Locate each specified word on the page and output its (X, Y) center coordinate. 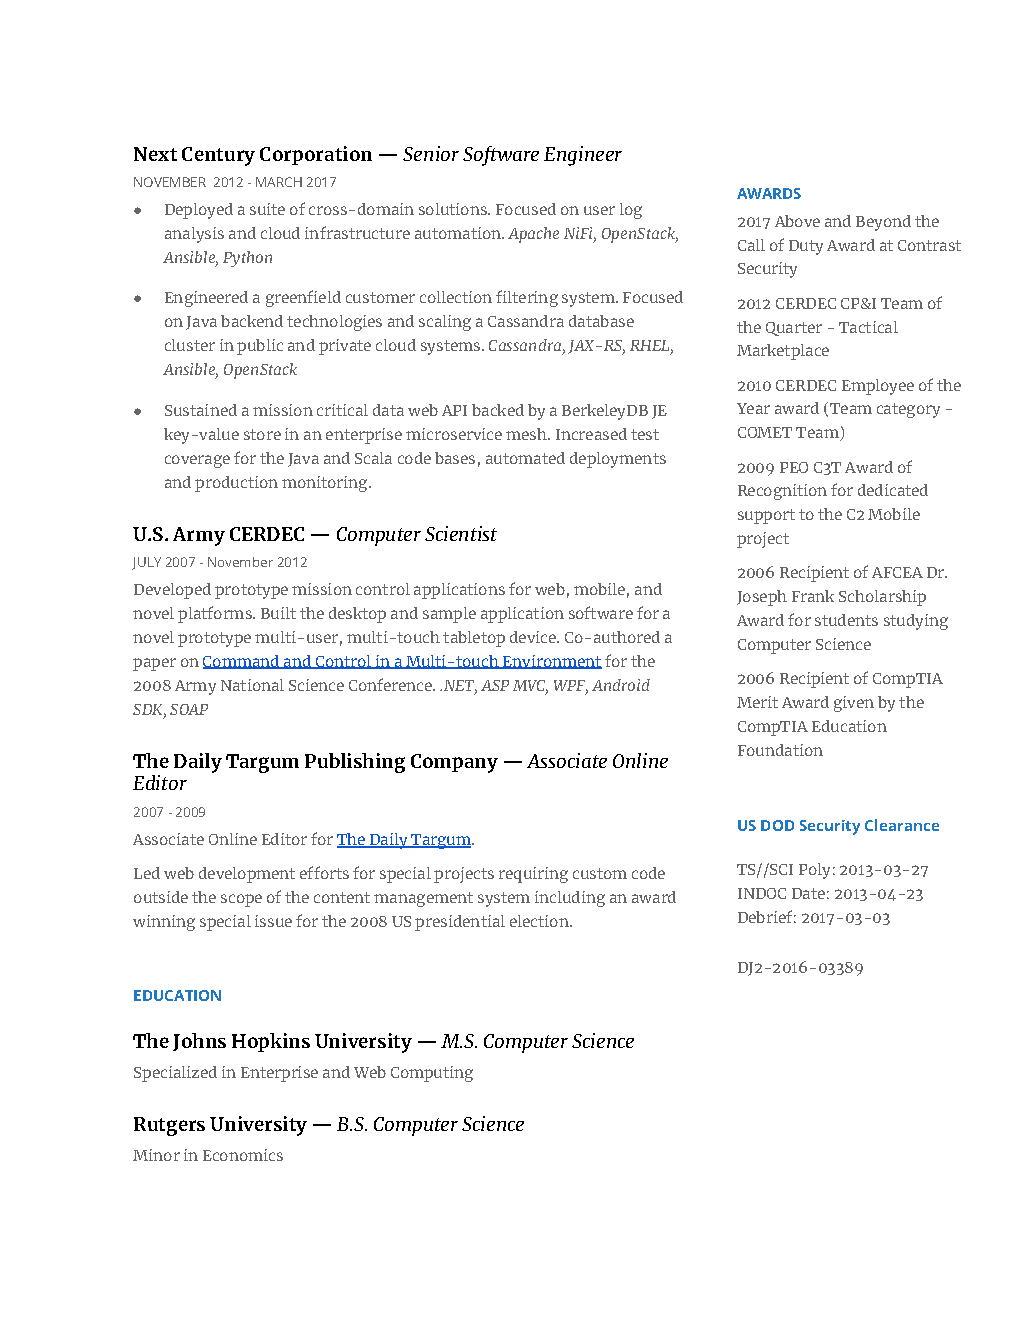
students (846, 620)
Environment (551, 662)
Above (797, 221)
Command (242, 662)
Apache (533, 235)
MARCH (279, 182)
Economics (243, 1155)
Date (808, 893)
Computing (432, 1074)
